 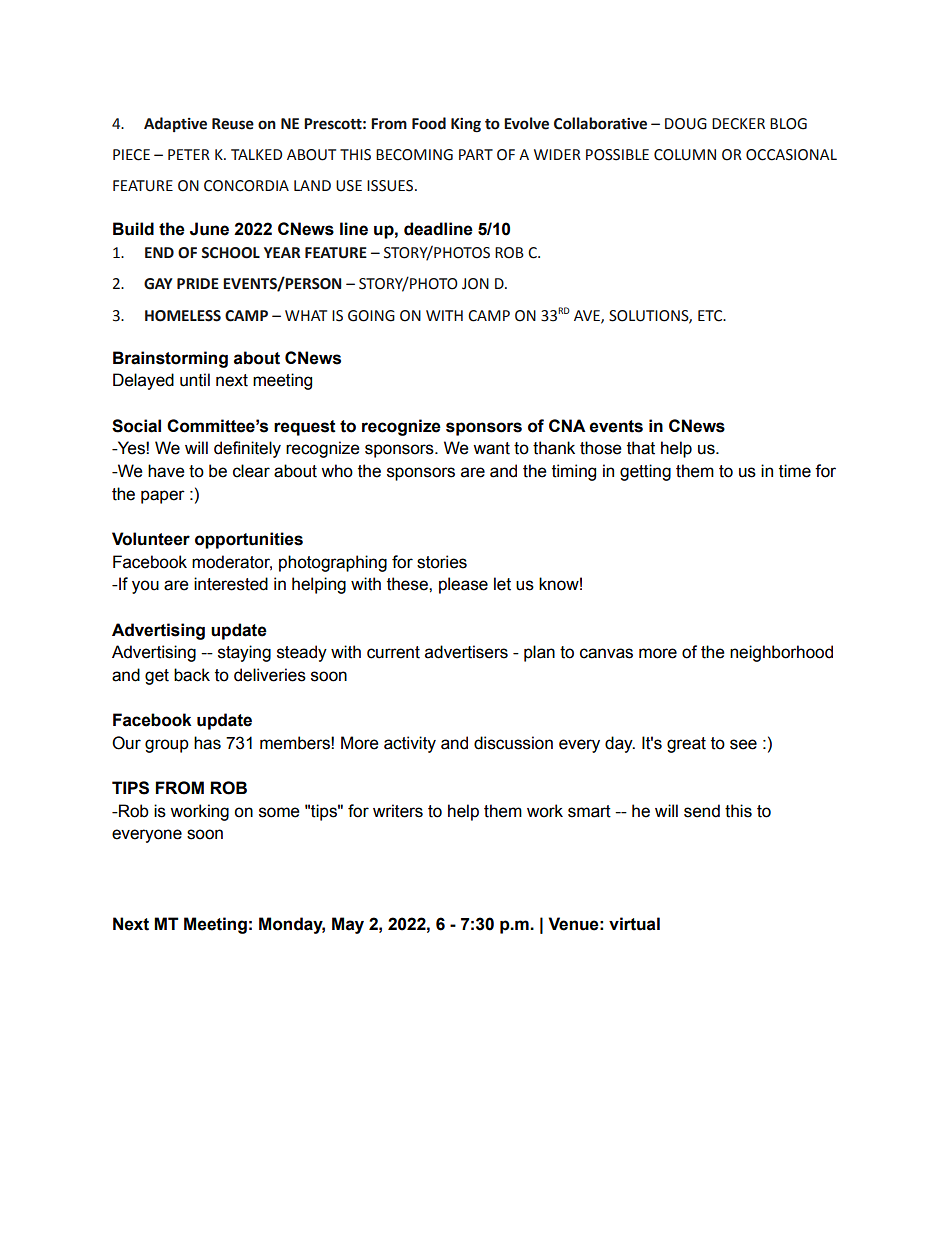 What do you see at coordinates (189, 154) in the image?
I see `PETER` at bounding box center [189, 154].
